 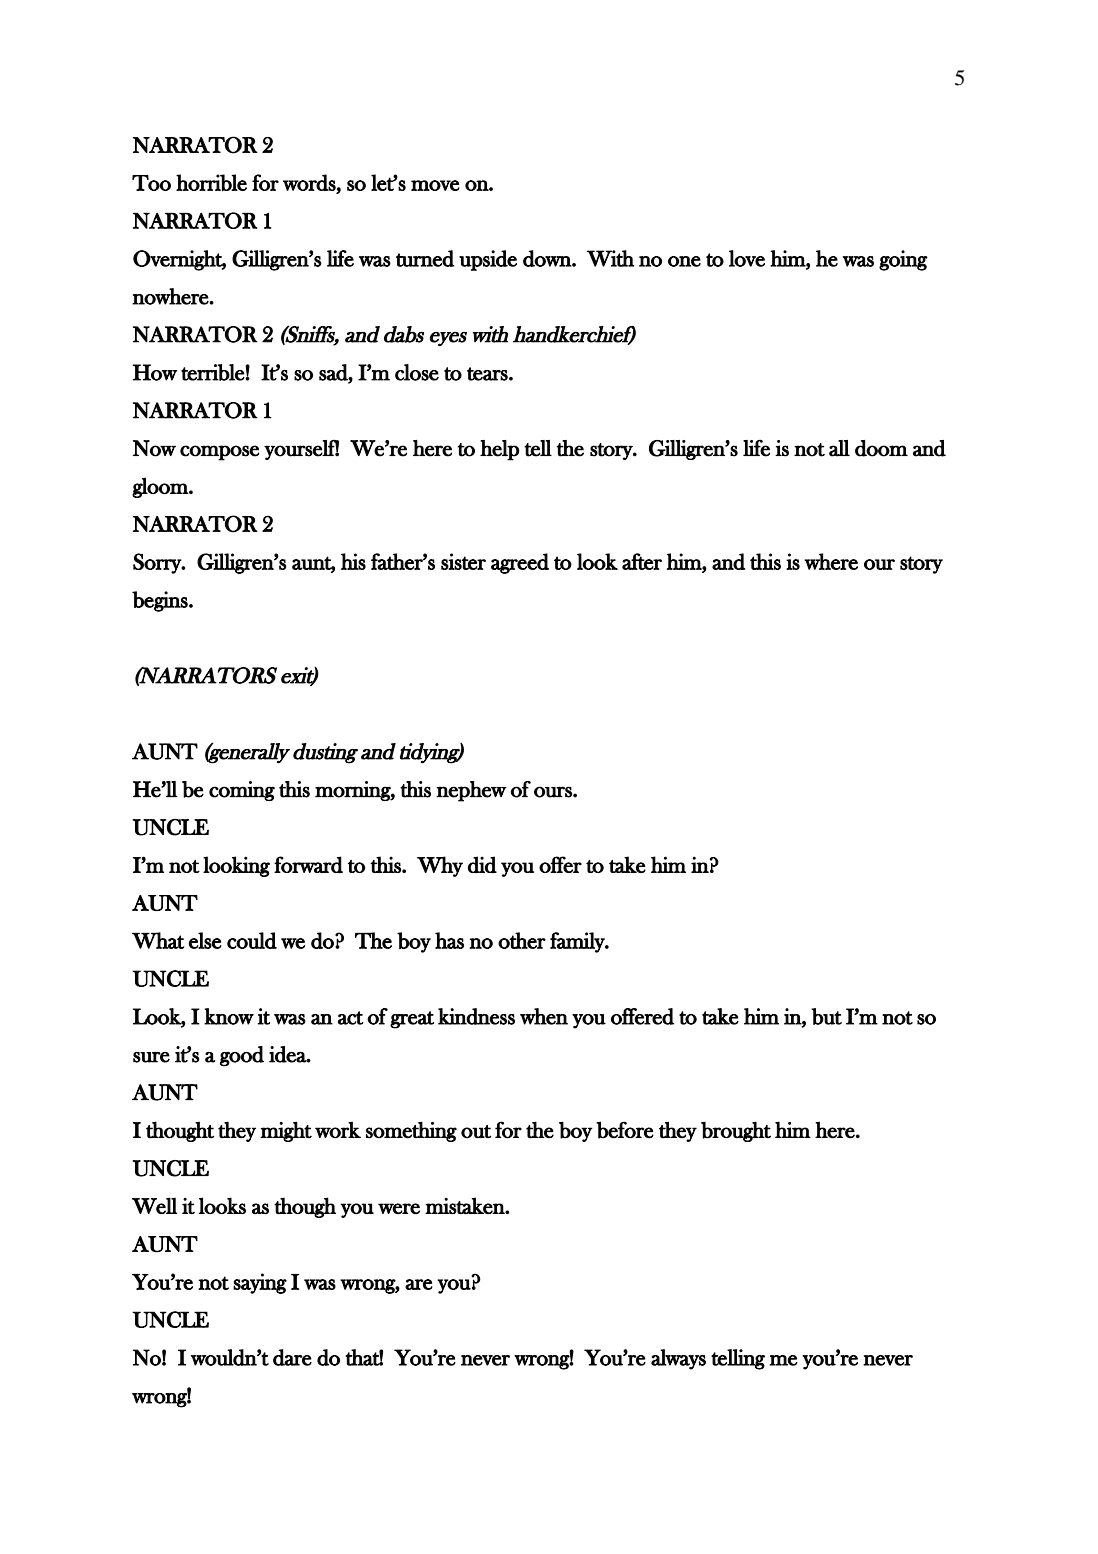 I want to click on after, so click(x=642, y=561).
